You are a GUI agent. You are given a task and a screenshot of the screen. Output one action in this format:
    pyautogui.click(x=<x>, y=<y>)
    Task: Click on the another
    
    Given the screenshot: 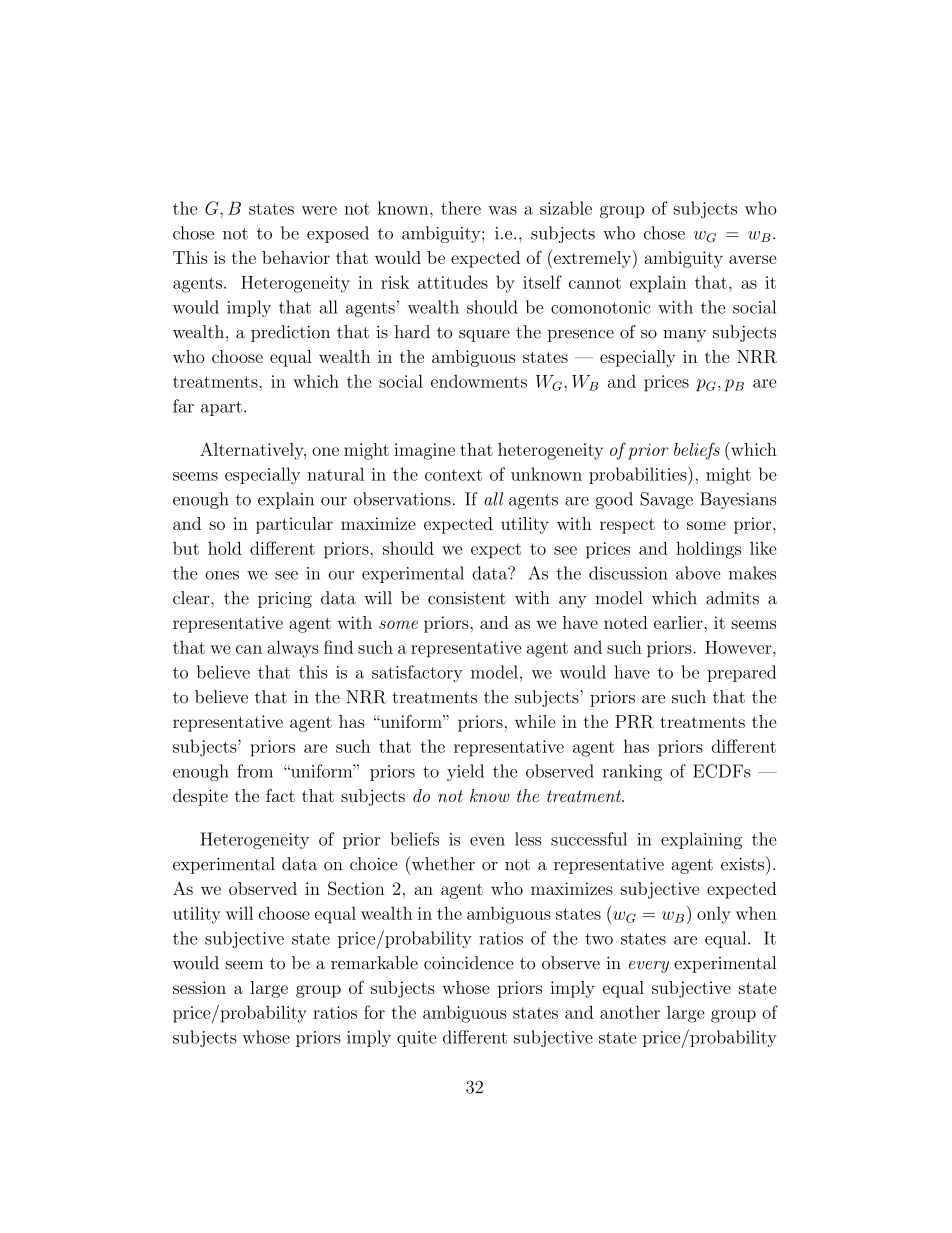 What is the action you would take?
    pyautogui.click(x=630, y=1012)
